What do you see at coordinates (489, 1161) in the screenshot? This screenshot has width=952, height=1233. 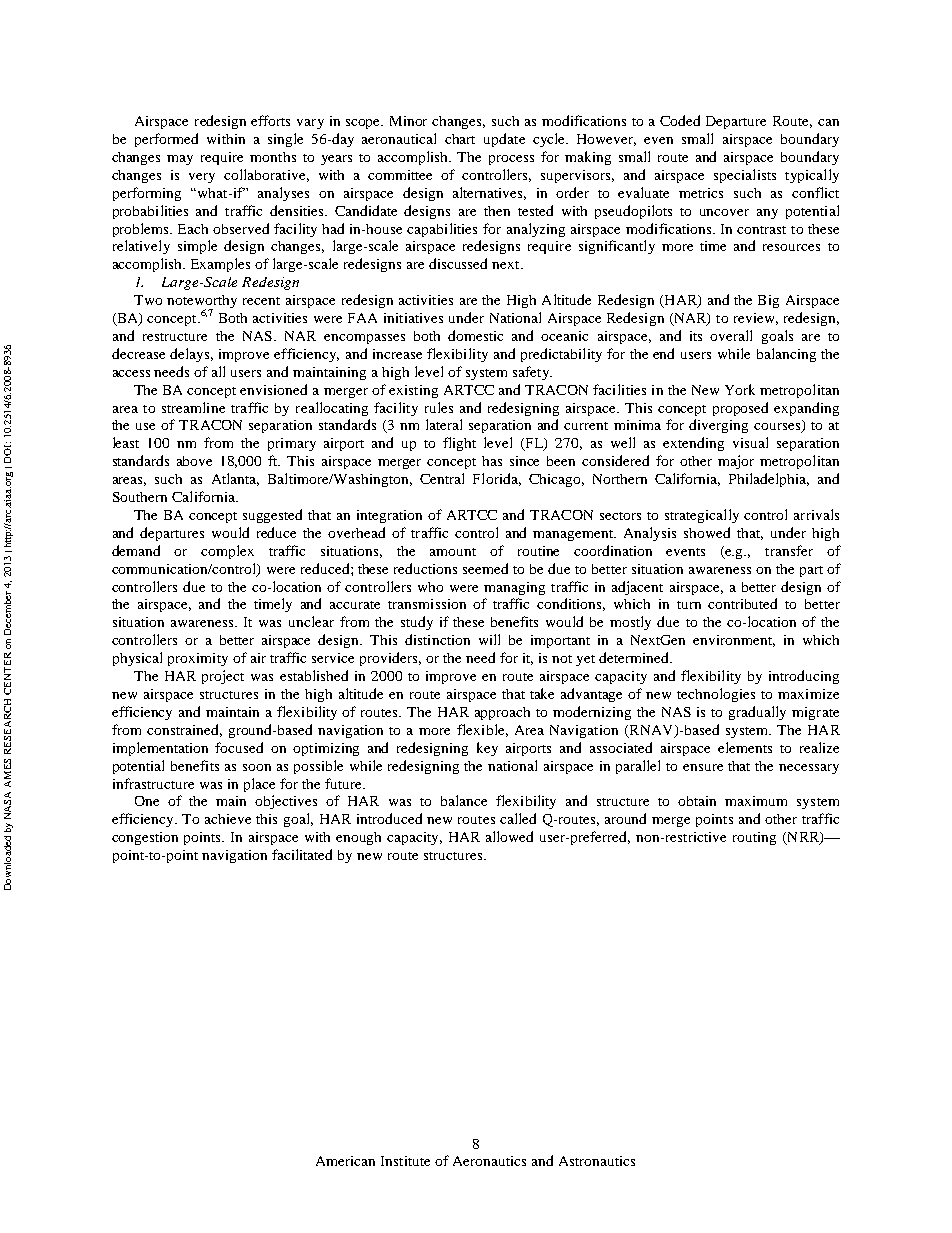 I see `Aeronautics` at bounding box center [489, 1161].
